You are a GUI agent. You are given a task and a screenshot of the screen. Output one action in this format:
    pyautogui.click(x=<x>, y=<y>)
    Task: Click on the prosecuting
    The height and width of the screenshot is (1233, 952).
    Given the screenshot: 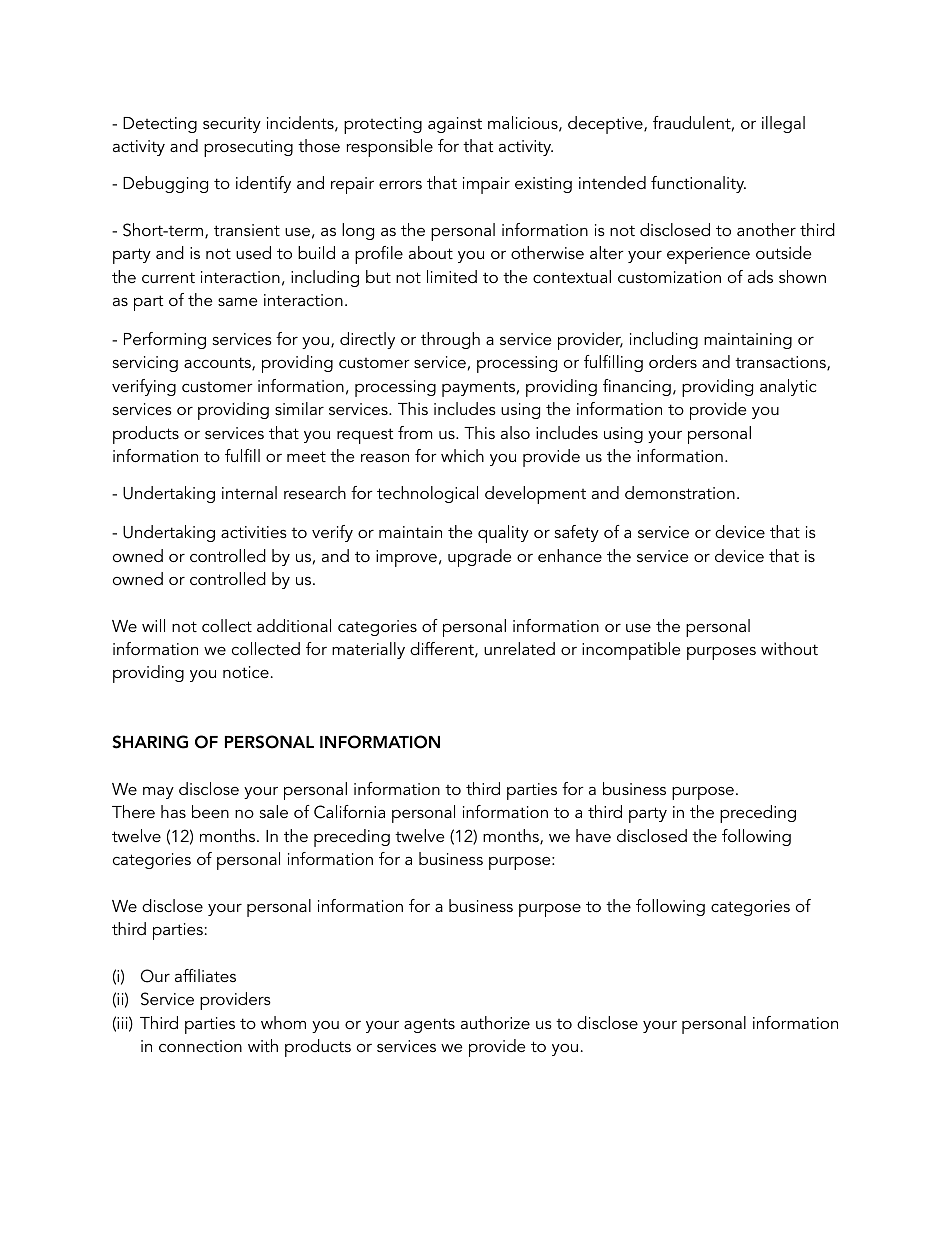 What is the action you would take?
    pyautogui.click(x=248, y=148)
